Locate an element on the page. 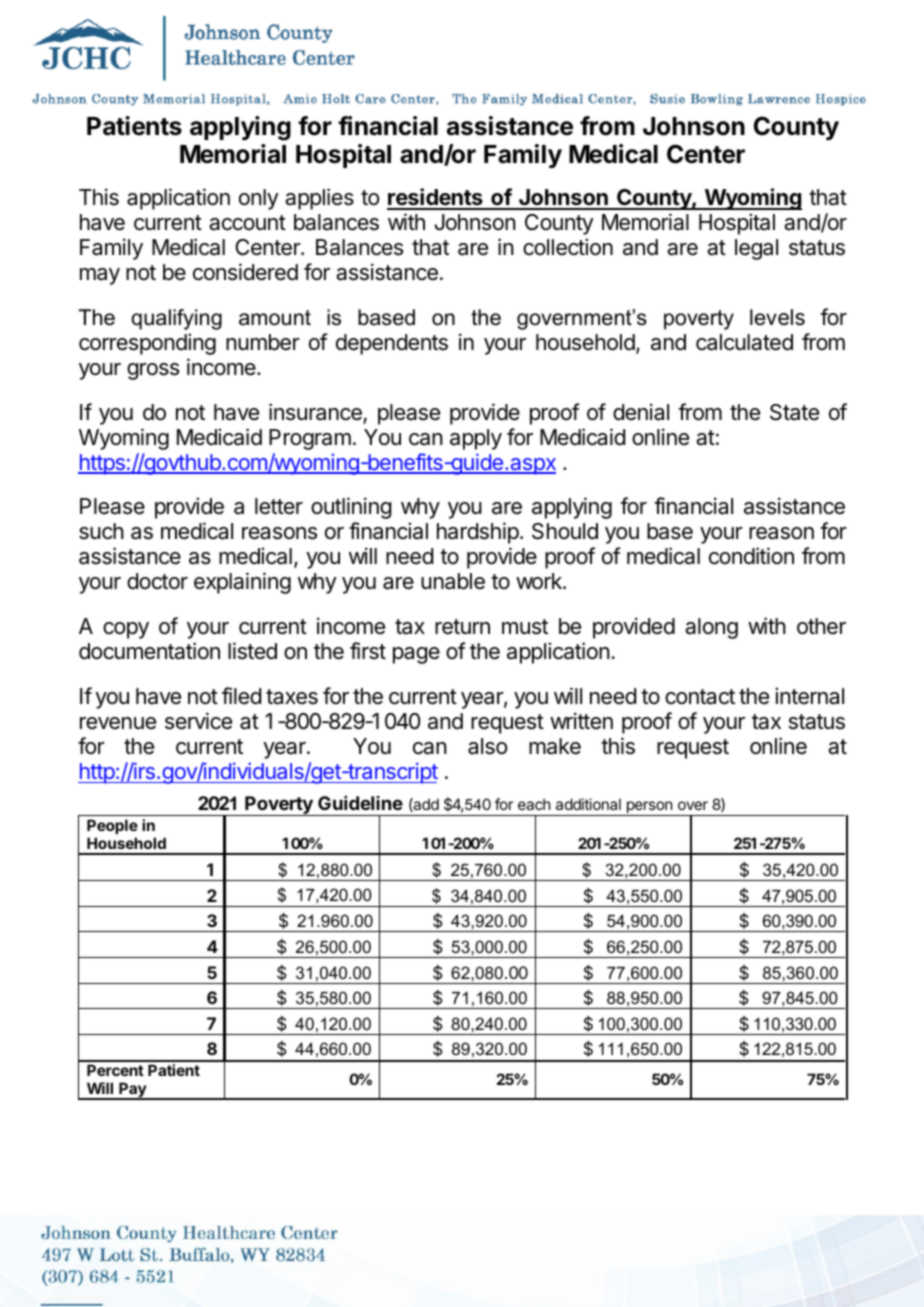 Image resolution: width=924 pixels, height=1307 pixels. collection is located at coordinates (568, 247).
